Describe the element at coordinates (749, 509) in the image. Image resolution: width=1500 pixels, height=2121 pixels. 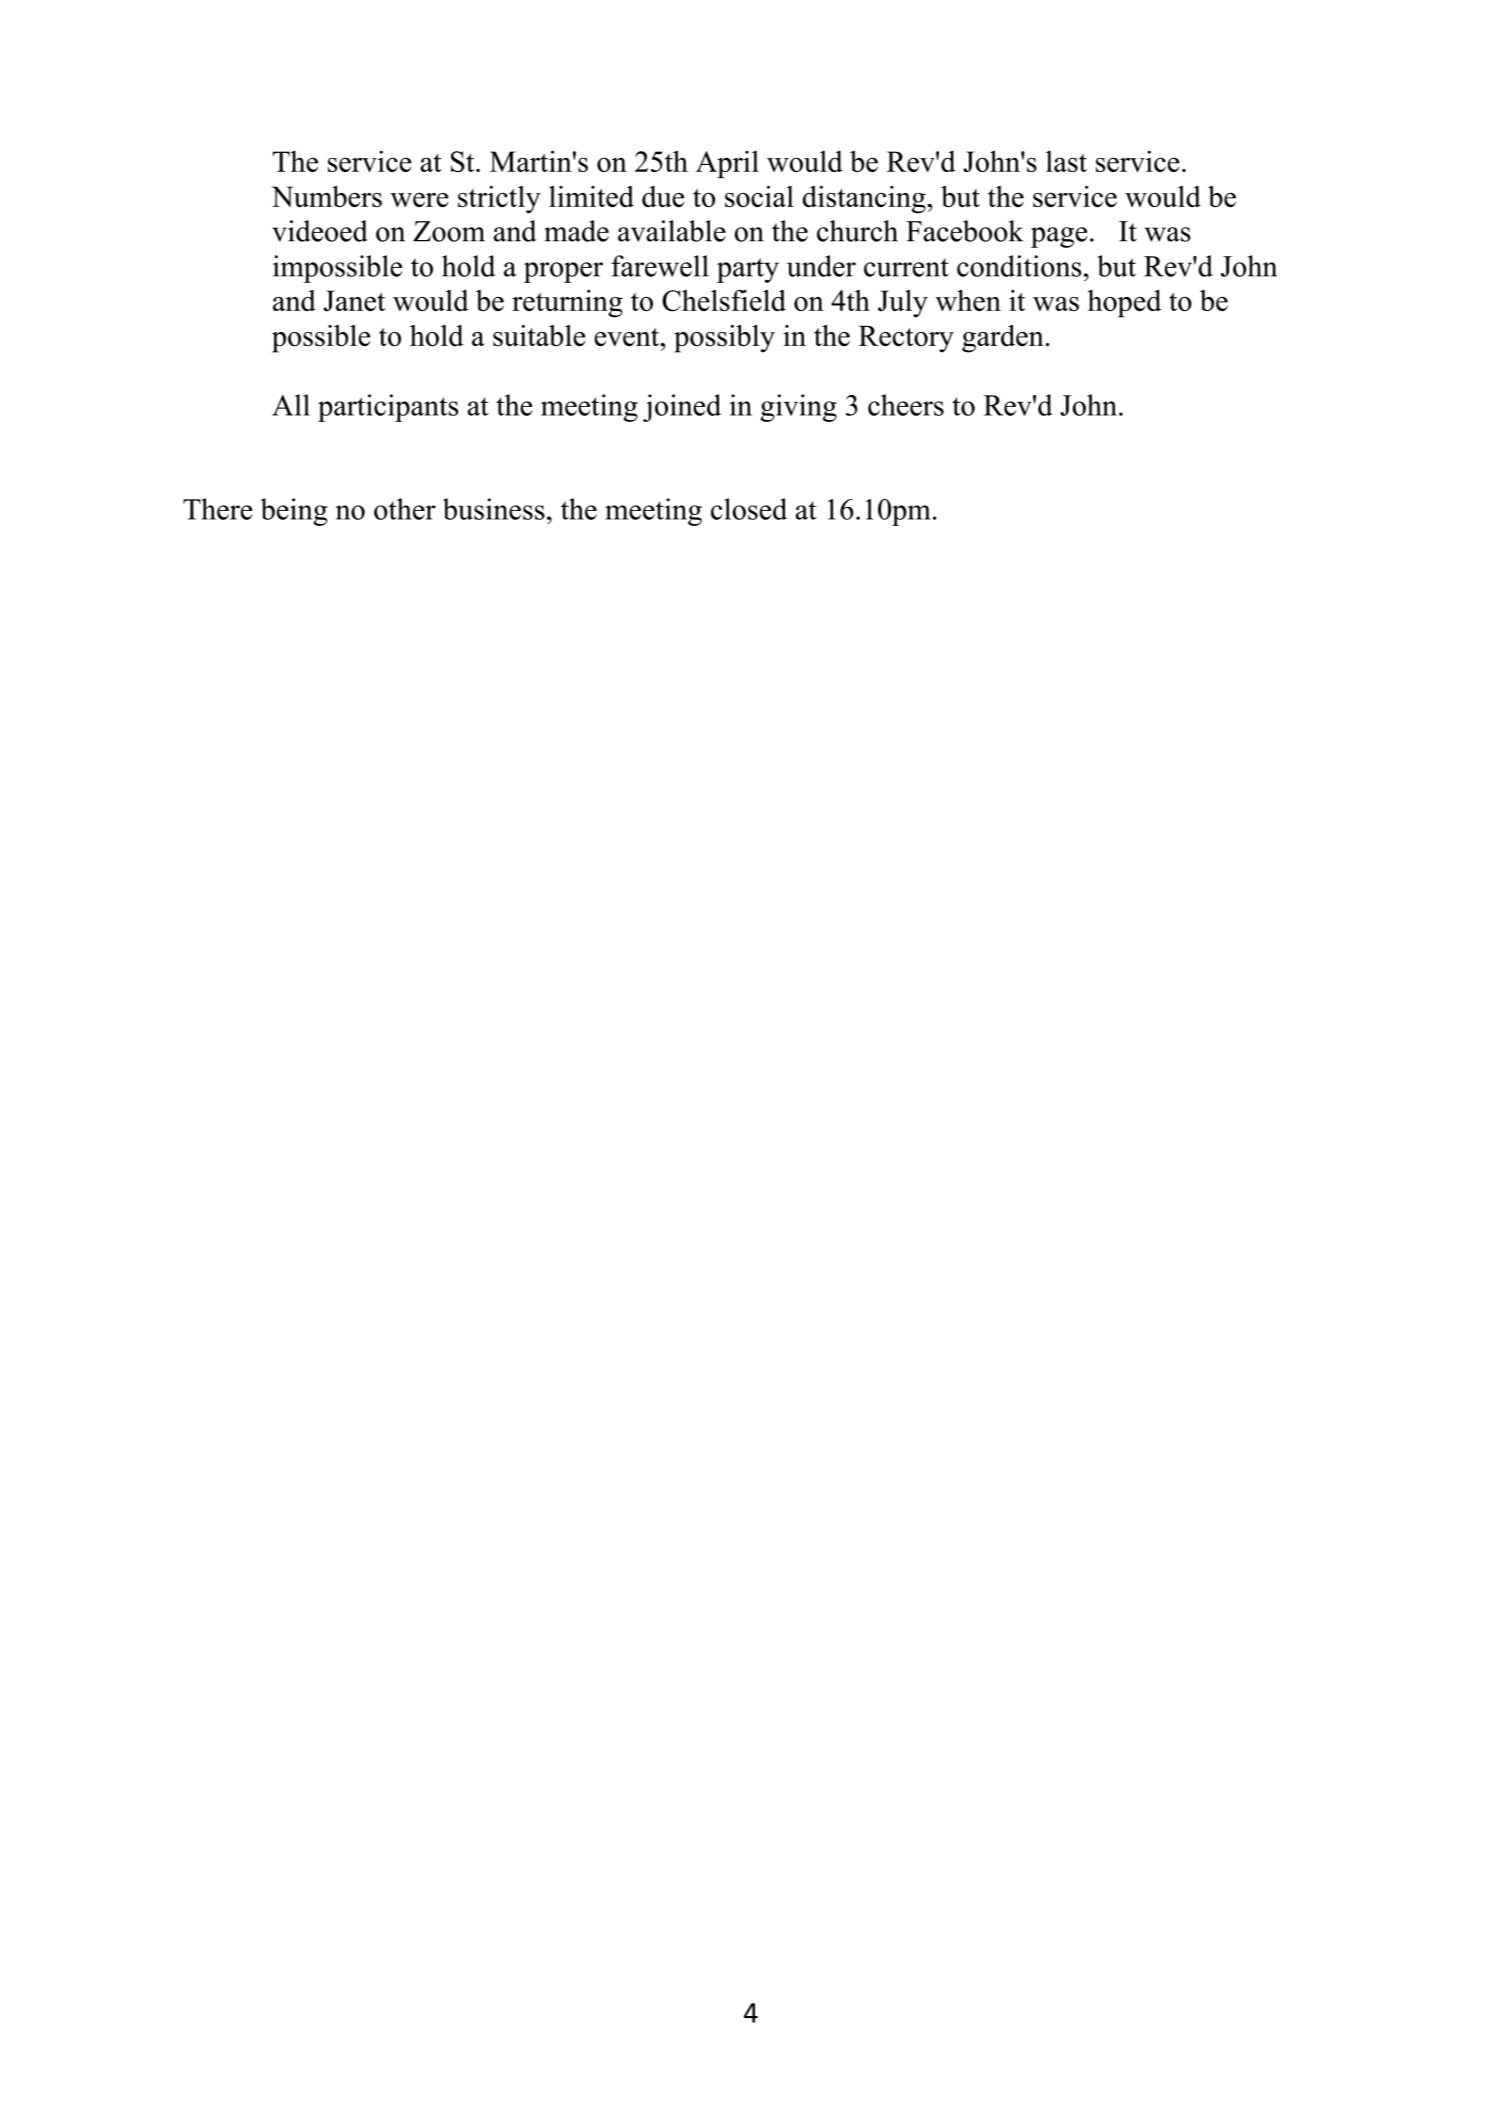
I see `closed` at that location.
